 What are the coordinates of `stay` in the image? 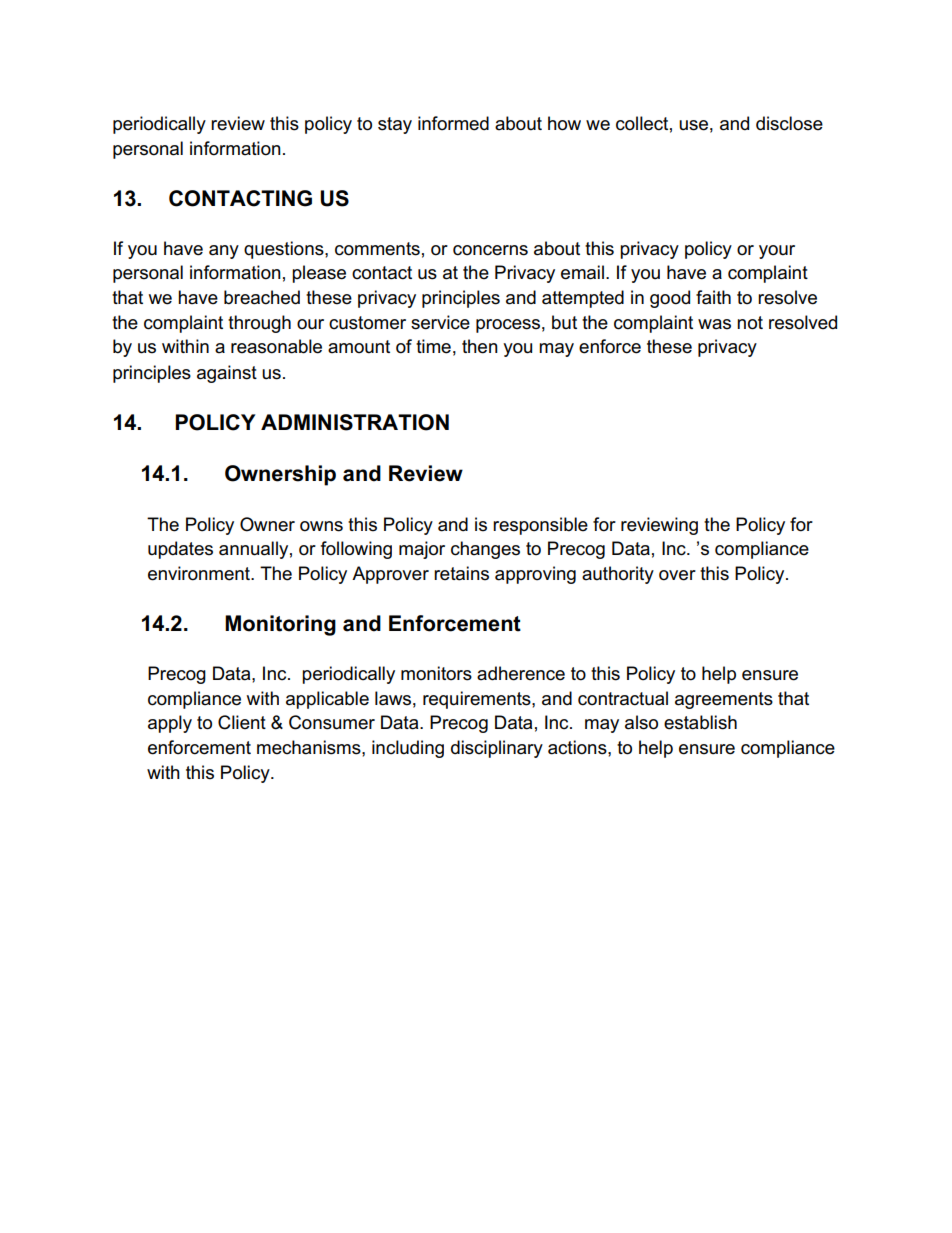 It's located at (395, 125).
